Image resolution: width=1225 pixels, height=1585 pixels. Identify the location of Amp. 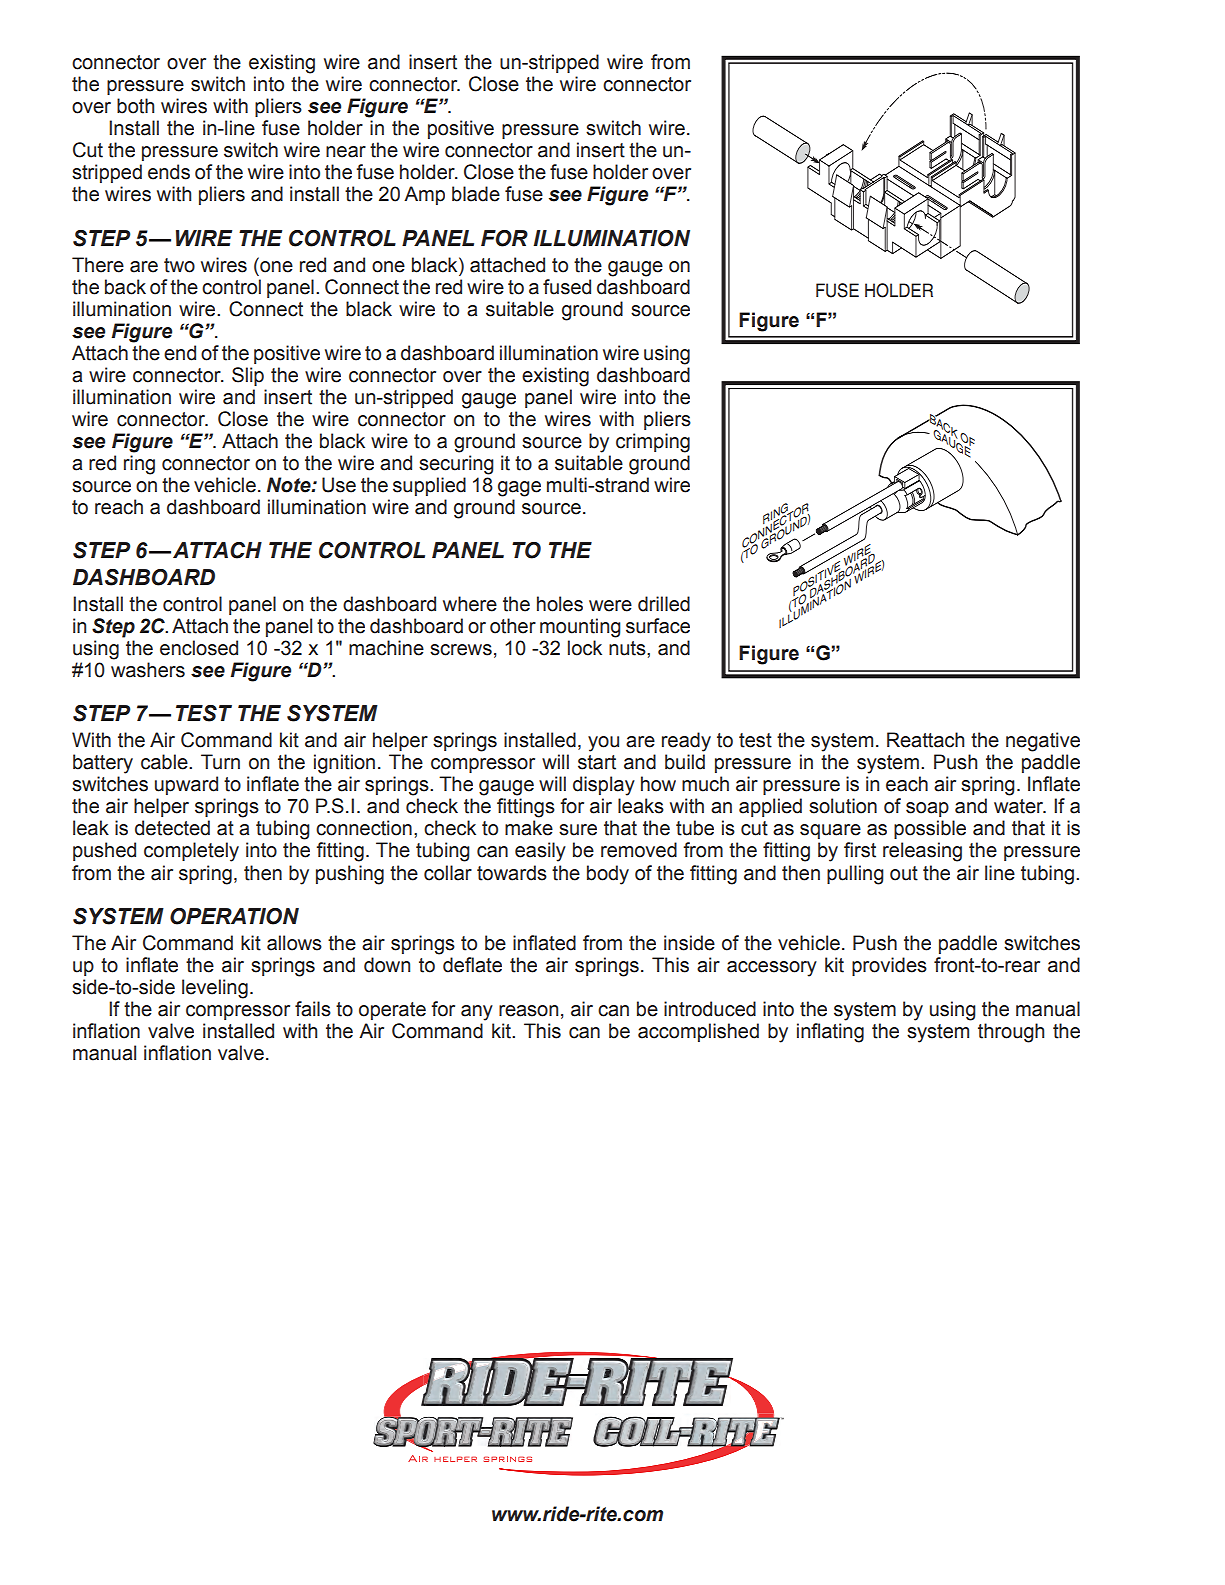
(424, 195).
